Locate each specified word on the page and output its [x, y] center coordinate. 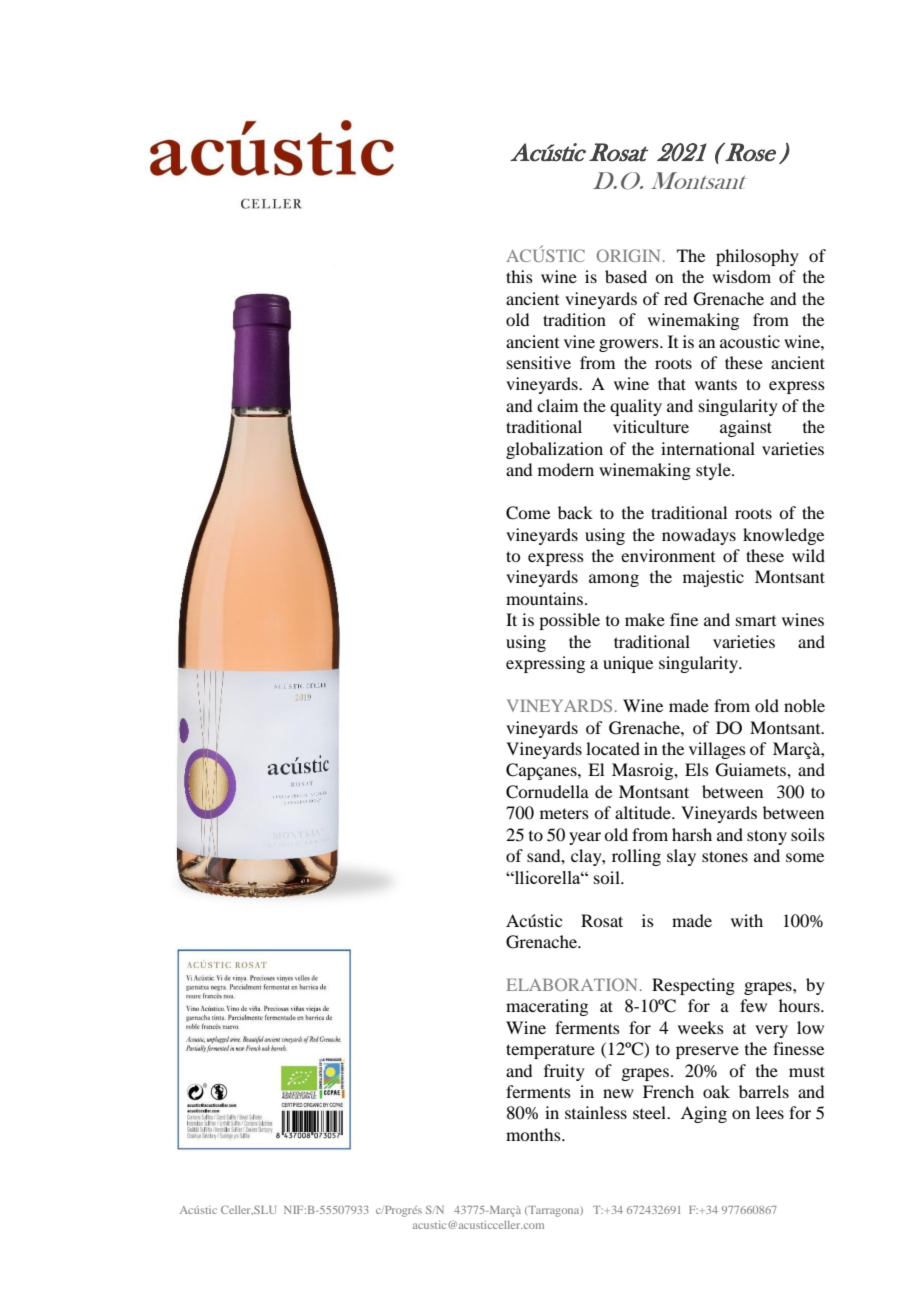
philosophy [757, 257]
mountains [544, 598]
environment [668, 555]
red [675, 298]
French [668, 1091]
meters [564, 813]
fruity [564, 1072]
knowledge [783, 536]
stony [767, 837]
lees [770, 1112]
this [519, 276]
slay [681, 857]
